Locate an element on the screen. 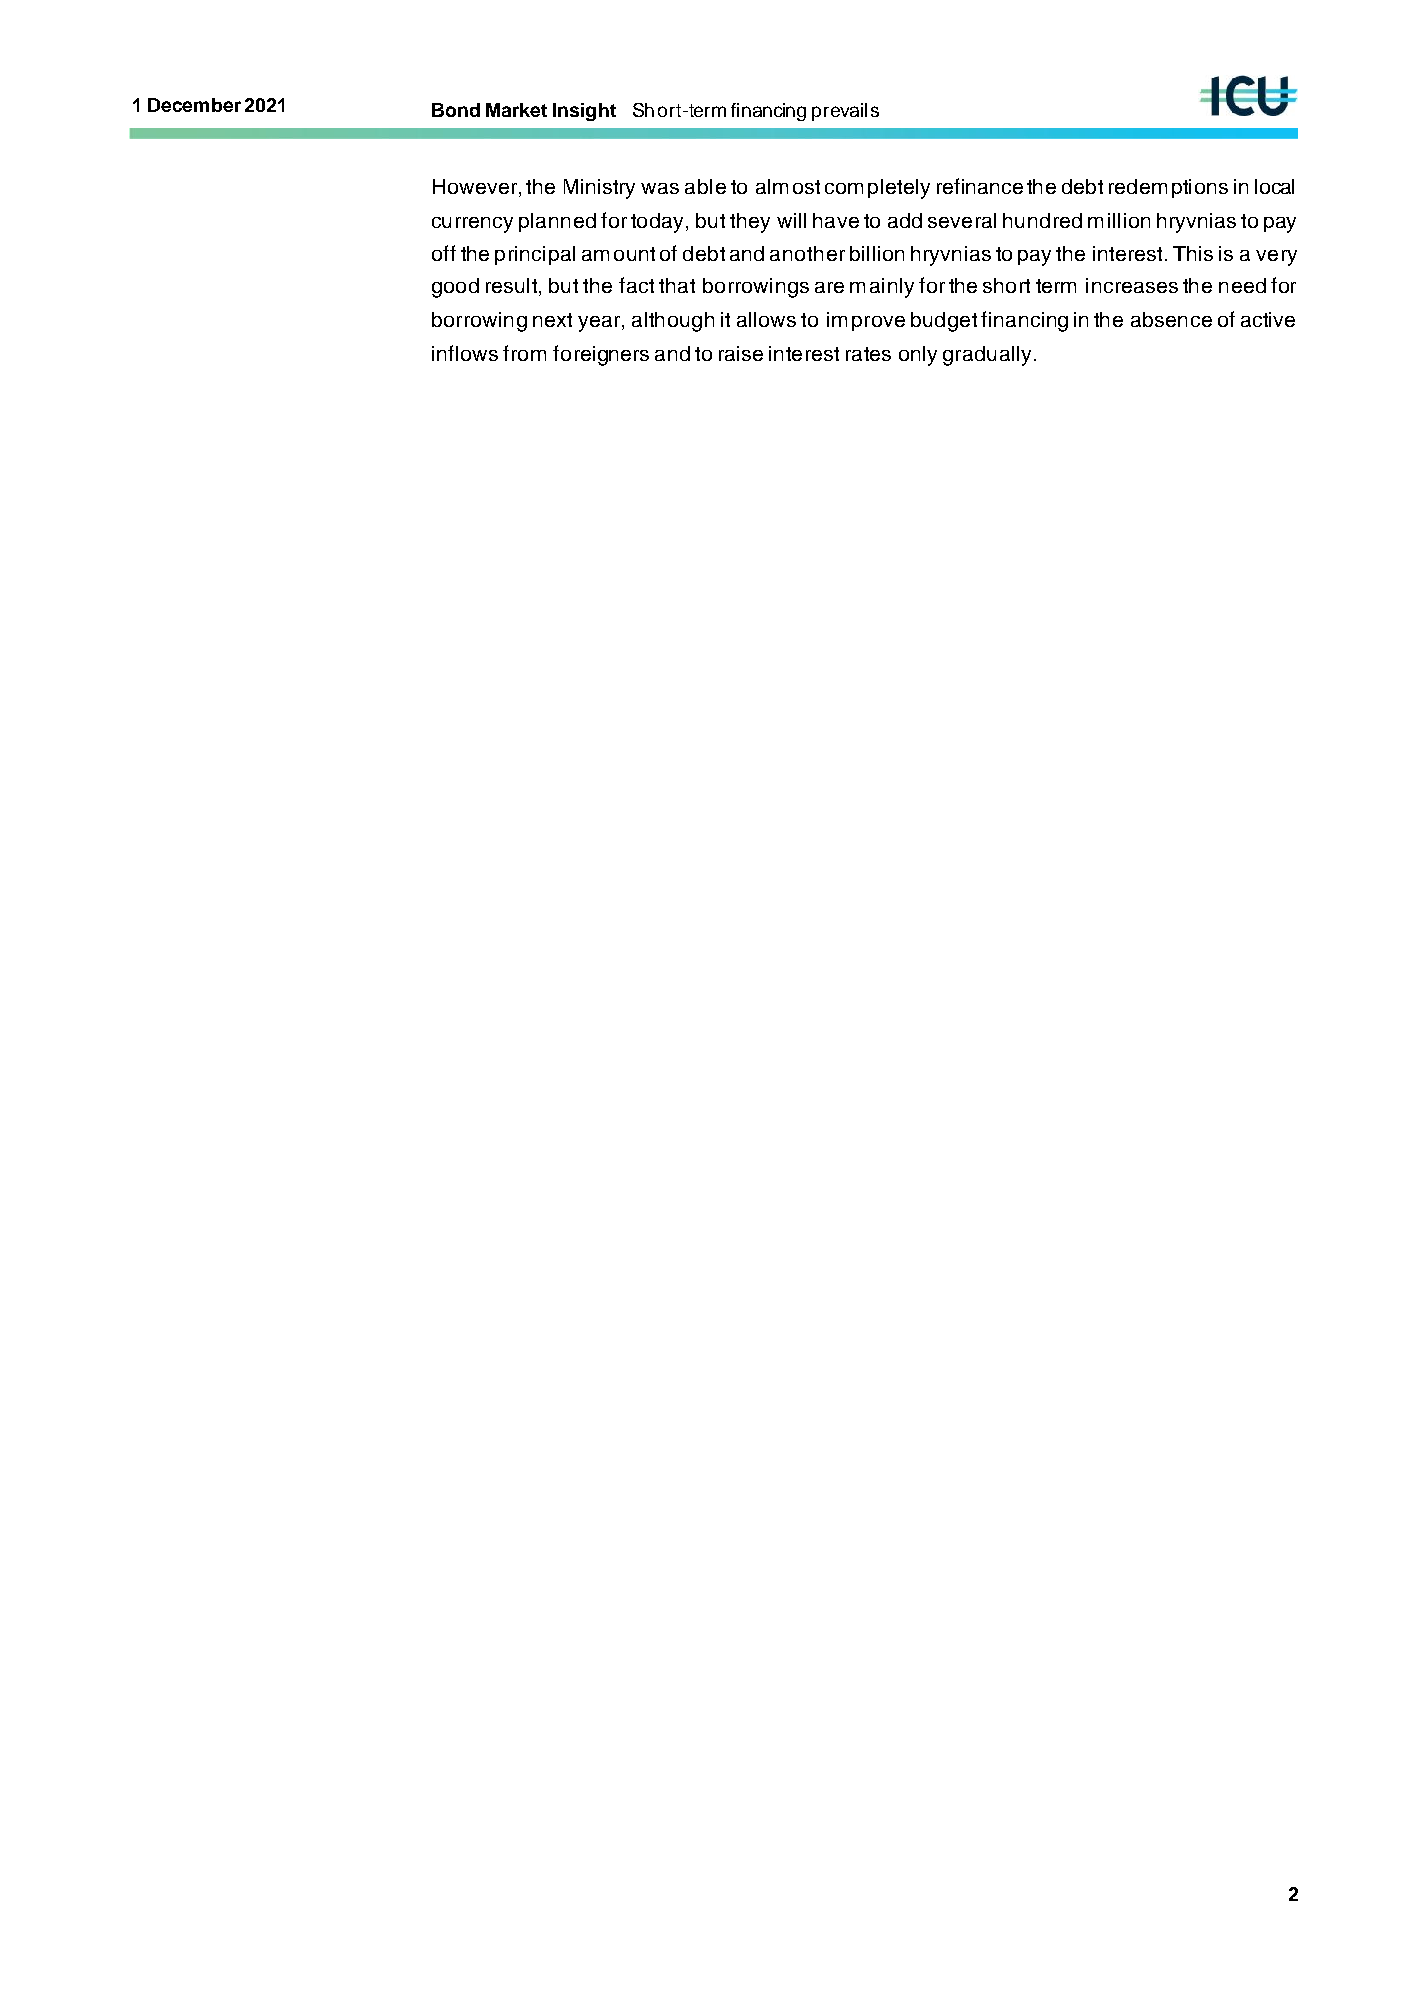 Image resolution: width=1411 pixels, height=1995 pixels. that is located at coordinates (677, 285).
